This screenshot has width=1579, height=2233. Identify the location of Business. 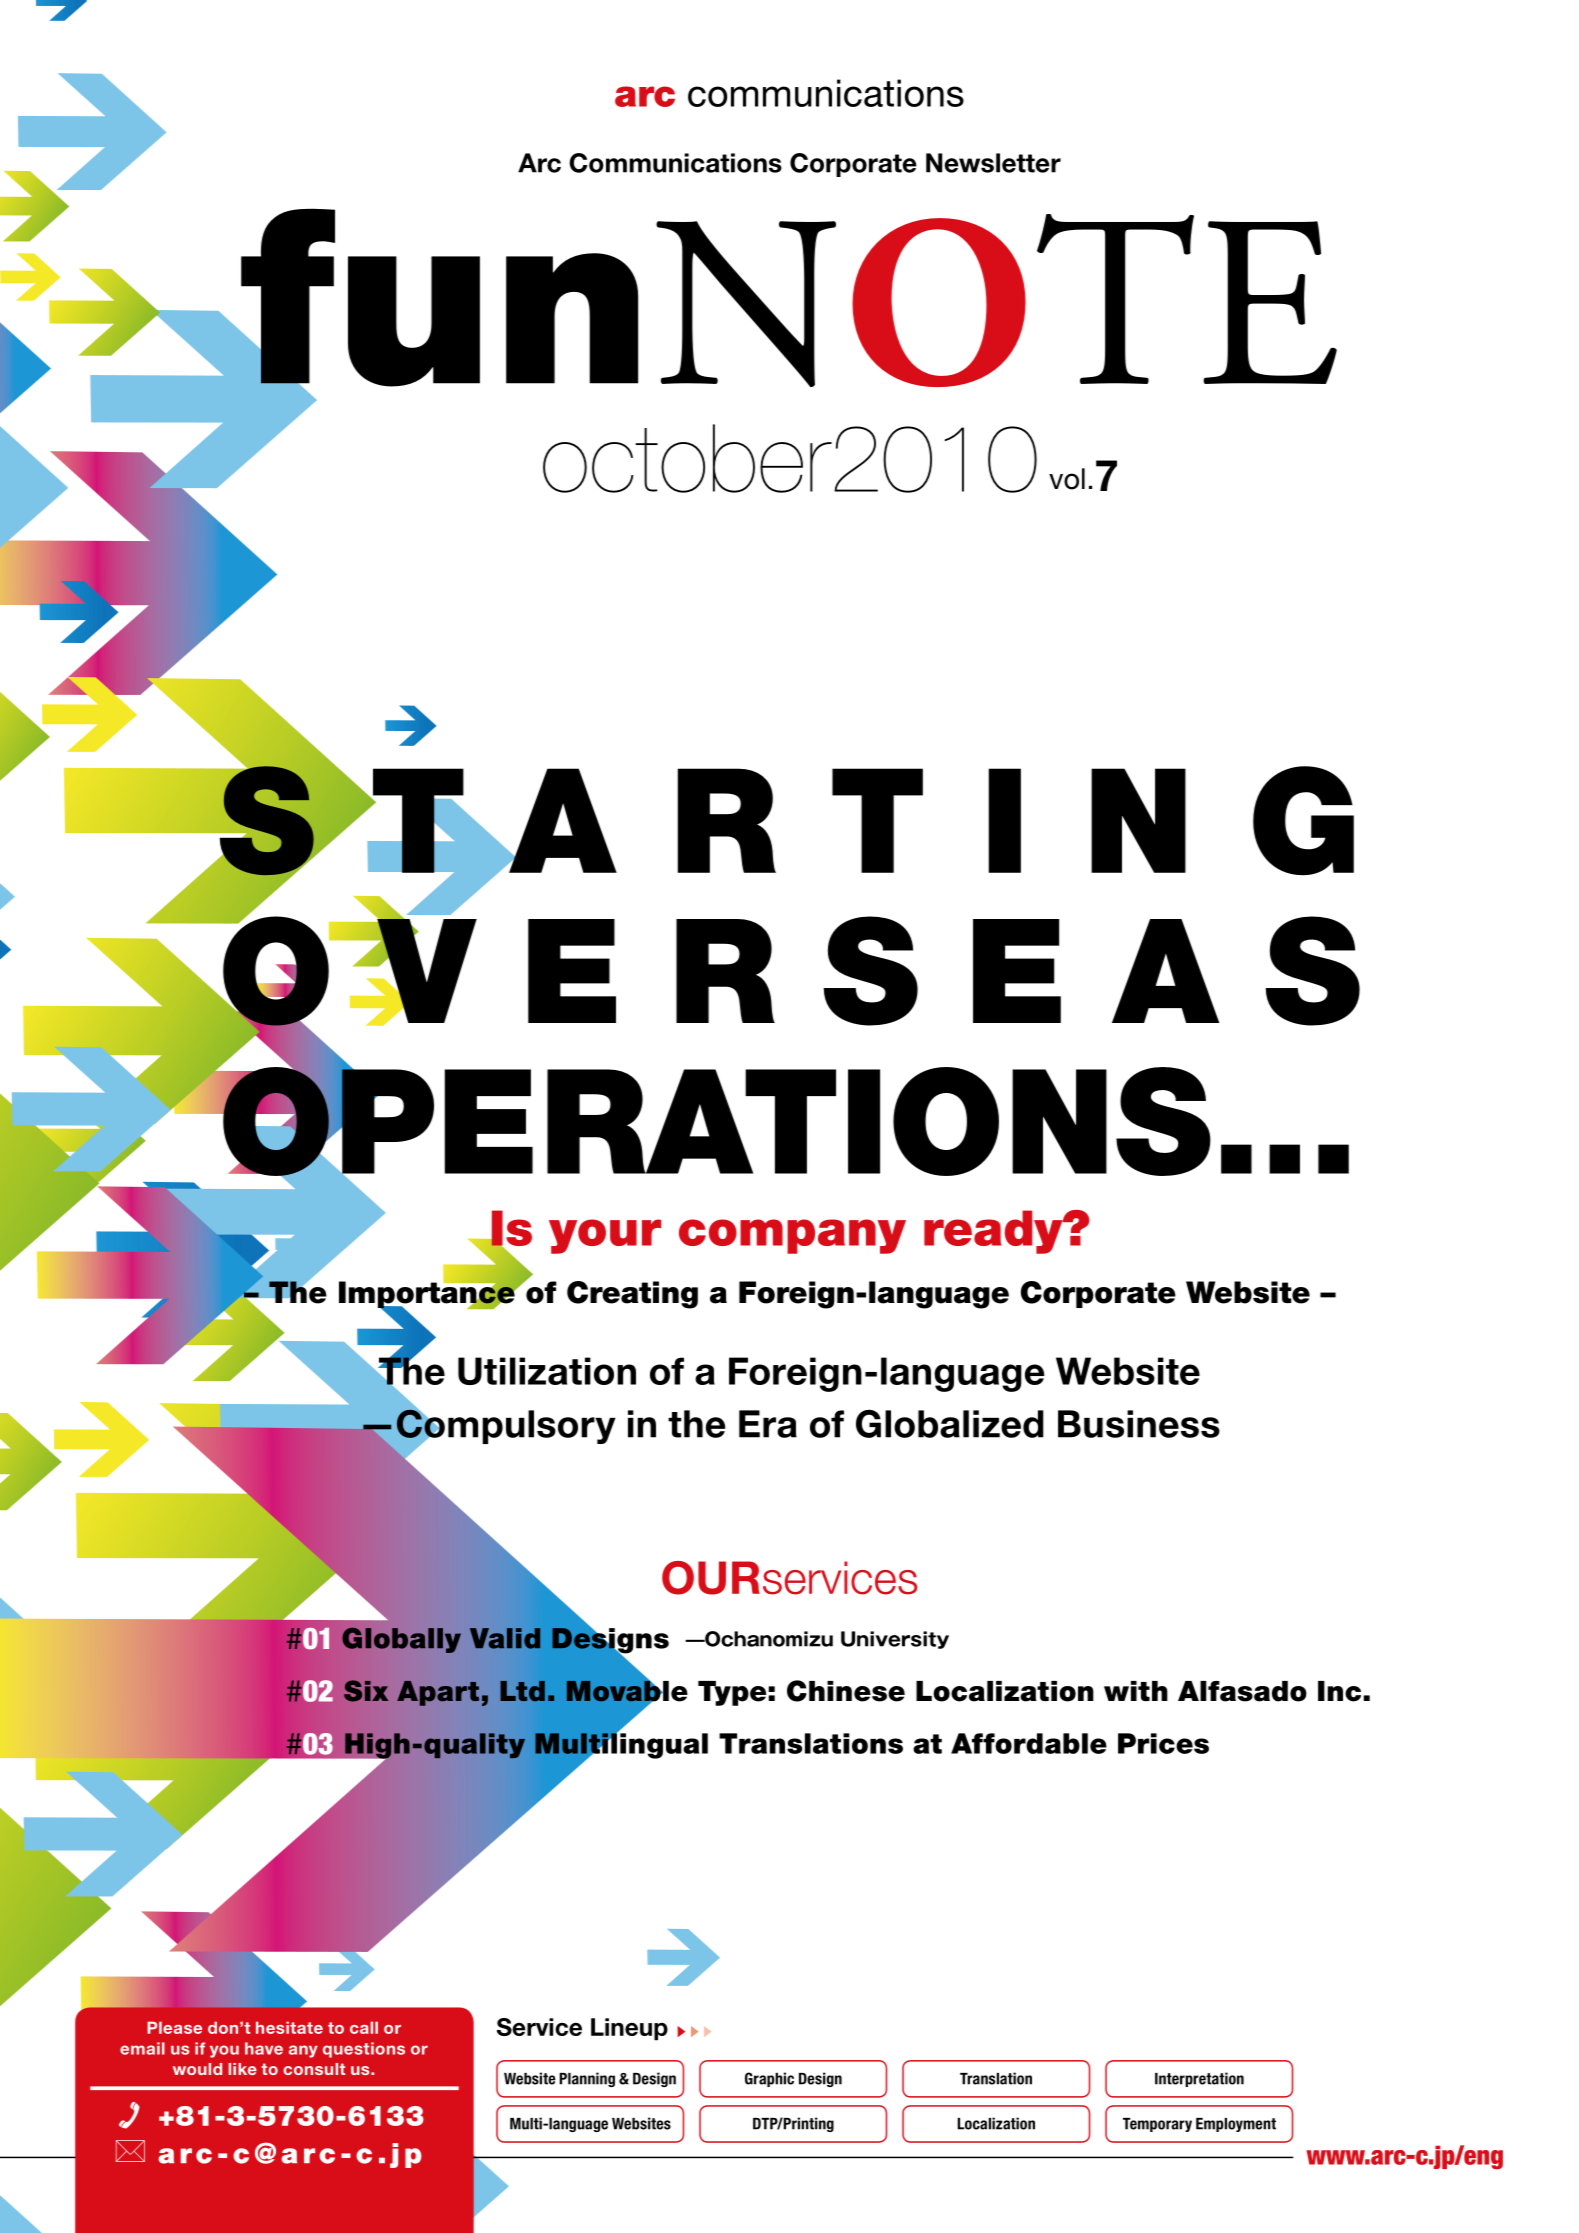
(1139, 1424).
